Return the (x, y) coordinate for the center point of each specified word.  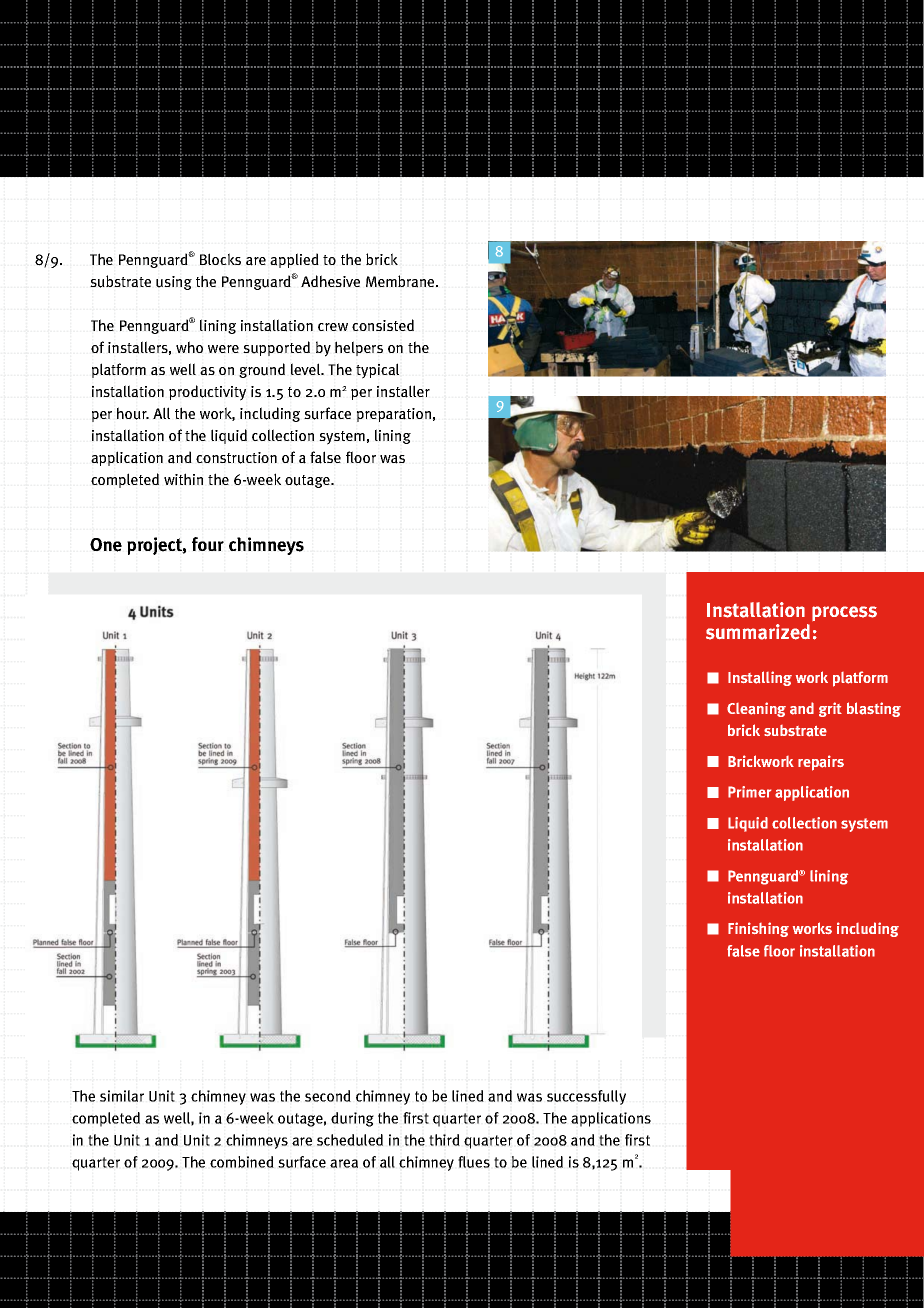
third (444, 1140)
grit (830, 709)
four (208, 544)
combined (242, 1162)
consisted (383, 325)
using (174, 283)
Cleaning (756, 709)
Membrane (401, 281)
